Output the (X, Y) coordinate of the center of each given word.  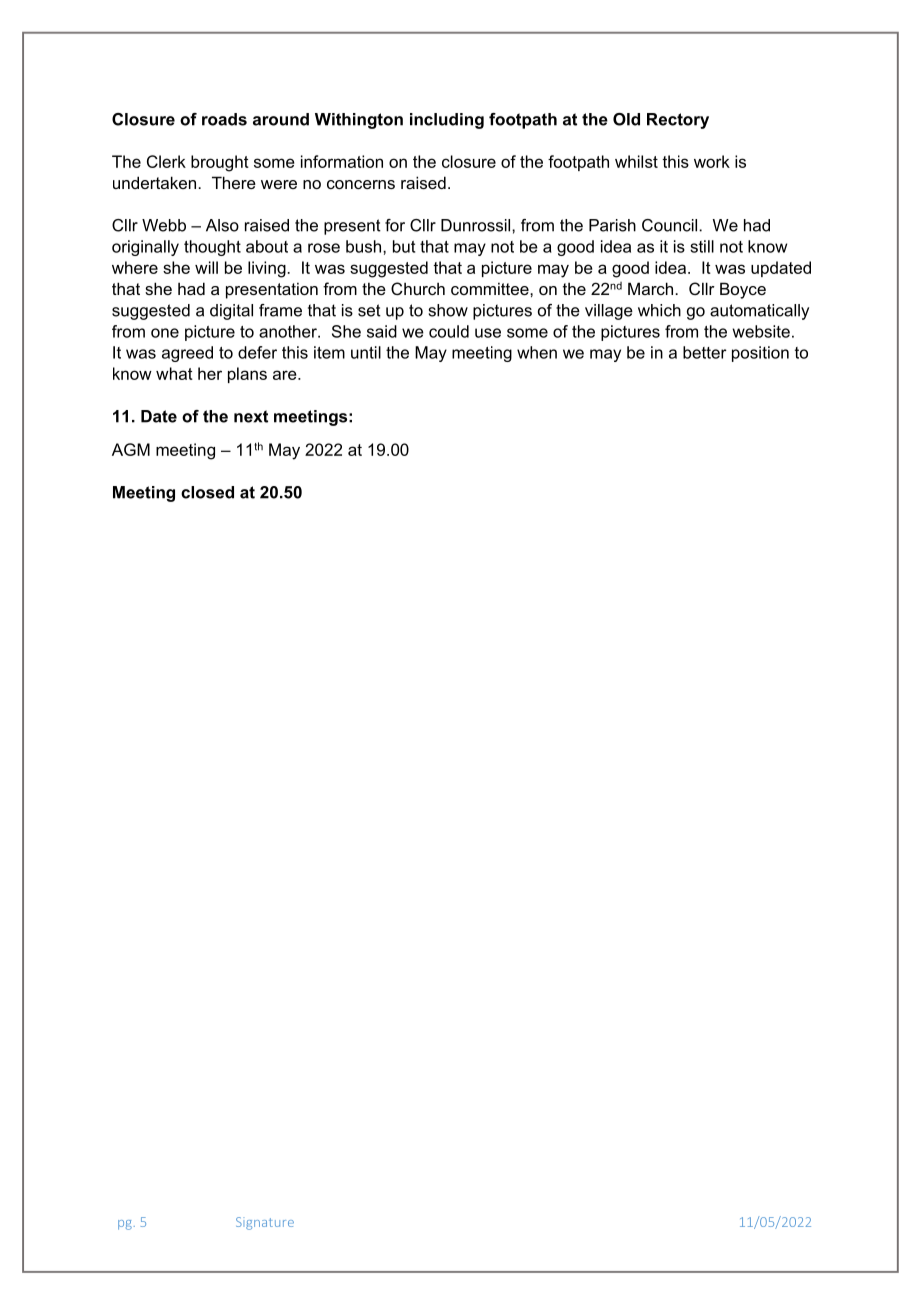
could (449, 331)
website (761, 331)
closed (207, 492)
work (712, 161)
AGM (131, 449)
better (705, 352)
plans (247, 375)
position (760, 354)
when (537, 352)
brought (220, 163)
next (251, 416)
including (447, 121)
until (366, 352)
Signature (265, 1223)
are (286, 375)
